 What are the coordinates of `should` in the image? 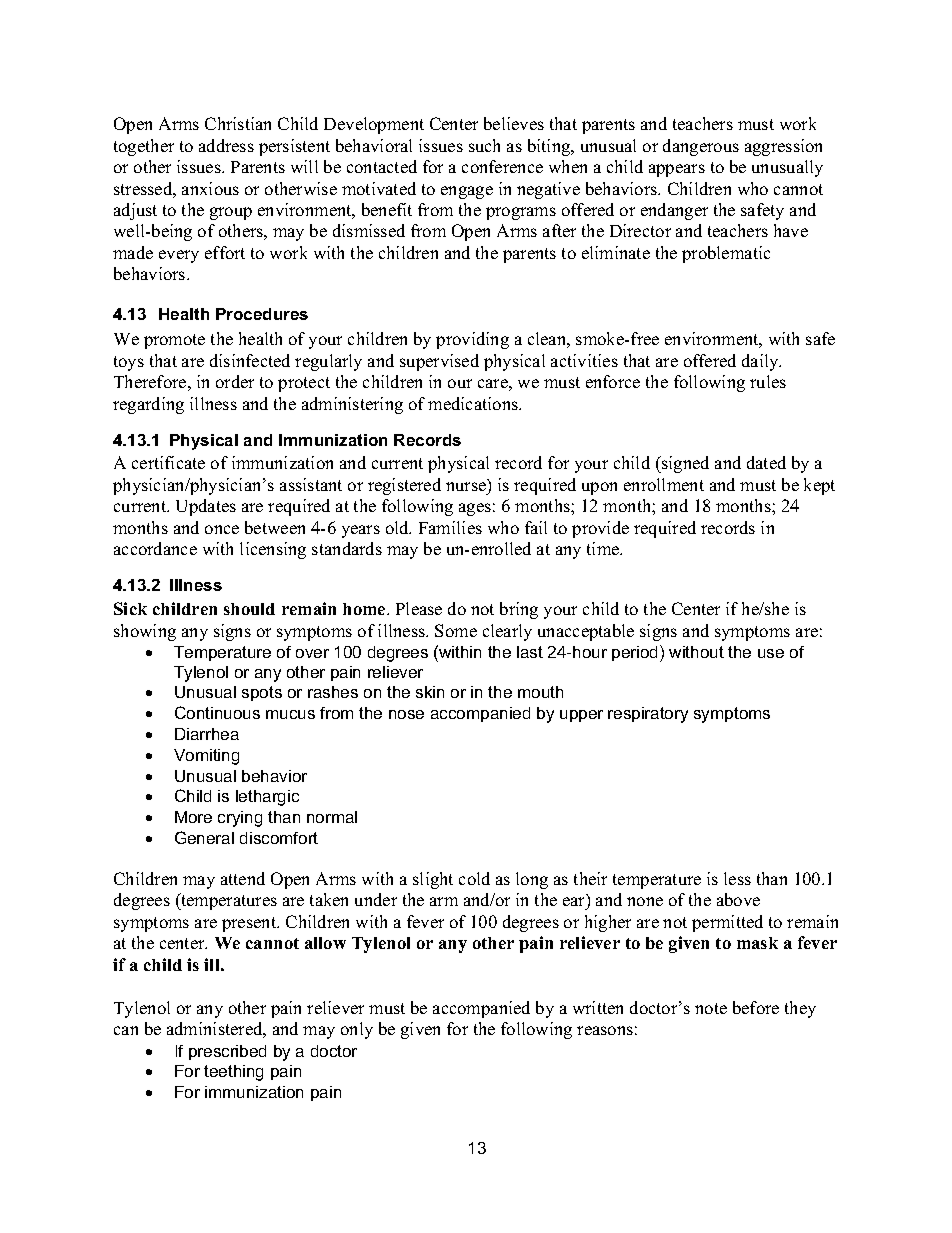 It's located at (249, 609).
